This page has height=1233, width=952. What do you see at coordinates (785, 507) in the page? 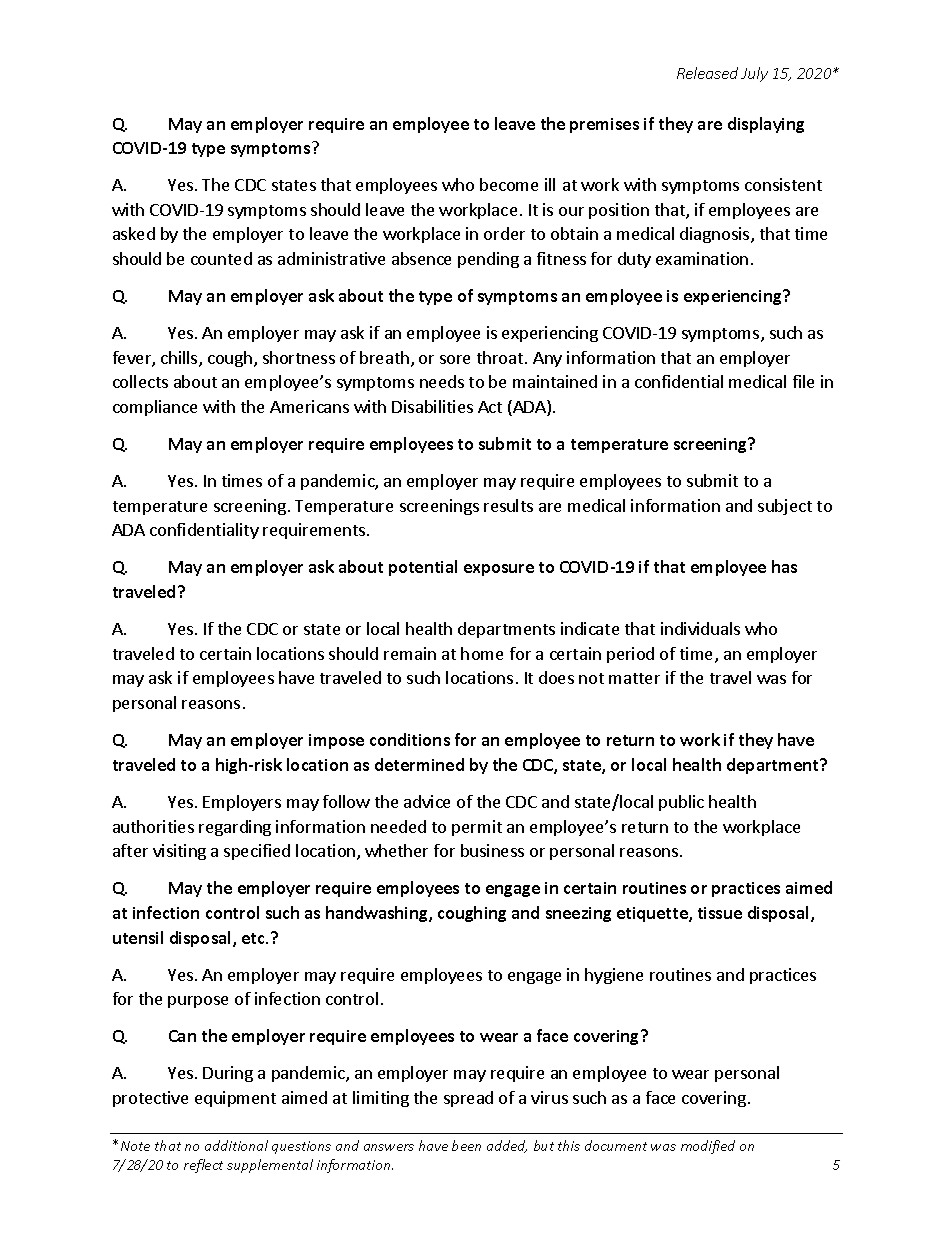
I see `subject` at bounding box center [785, 507].
